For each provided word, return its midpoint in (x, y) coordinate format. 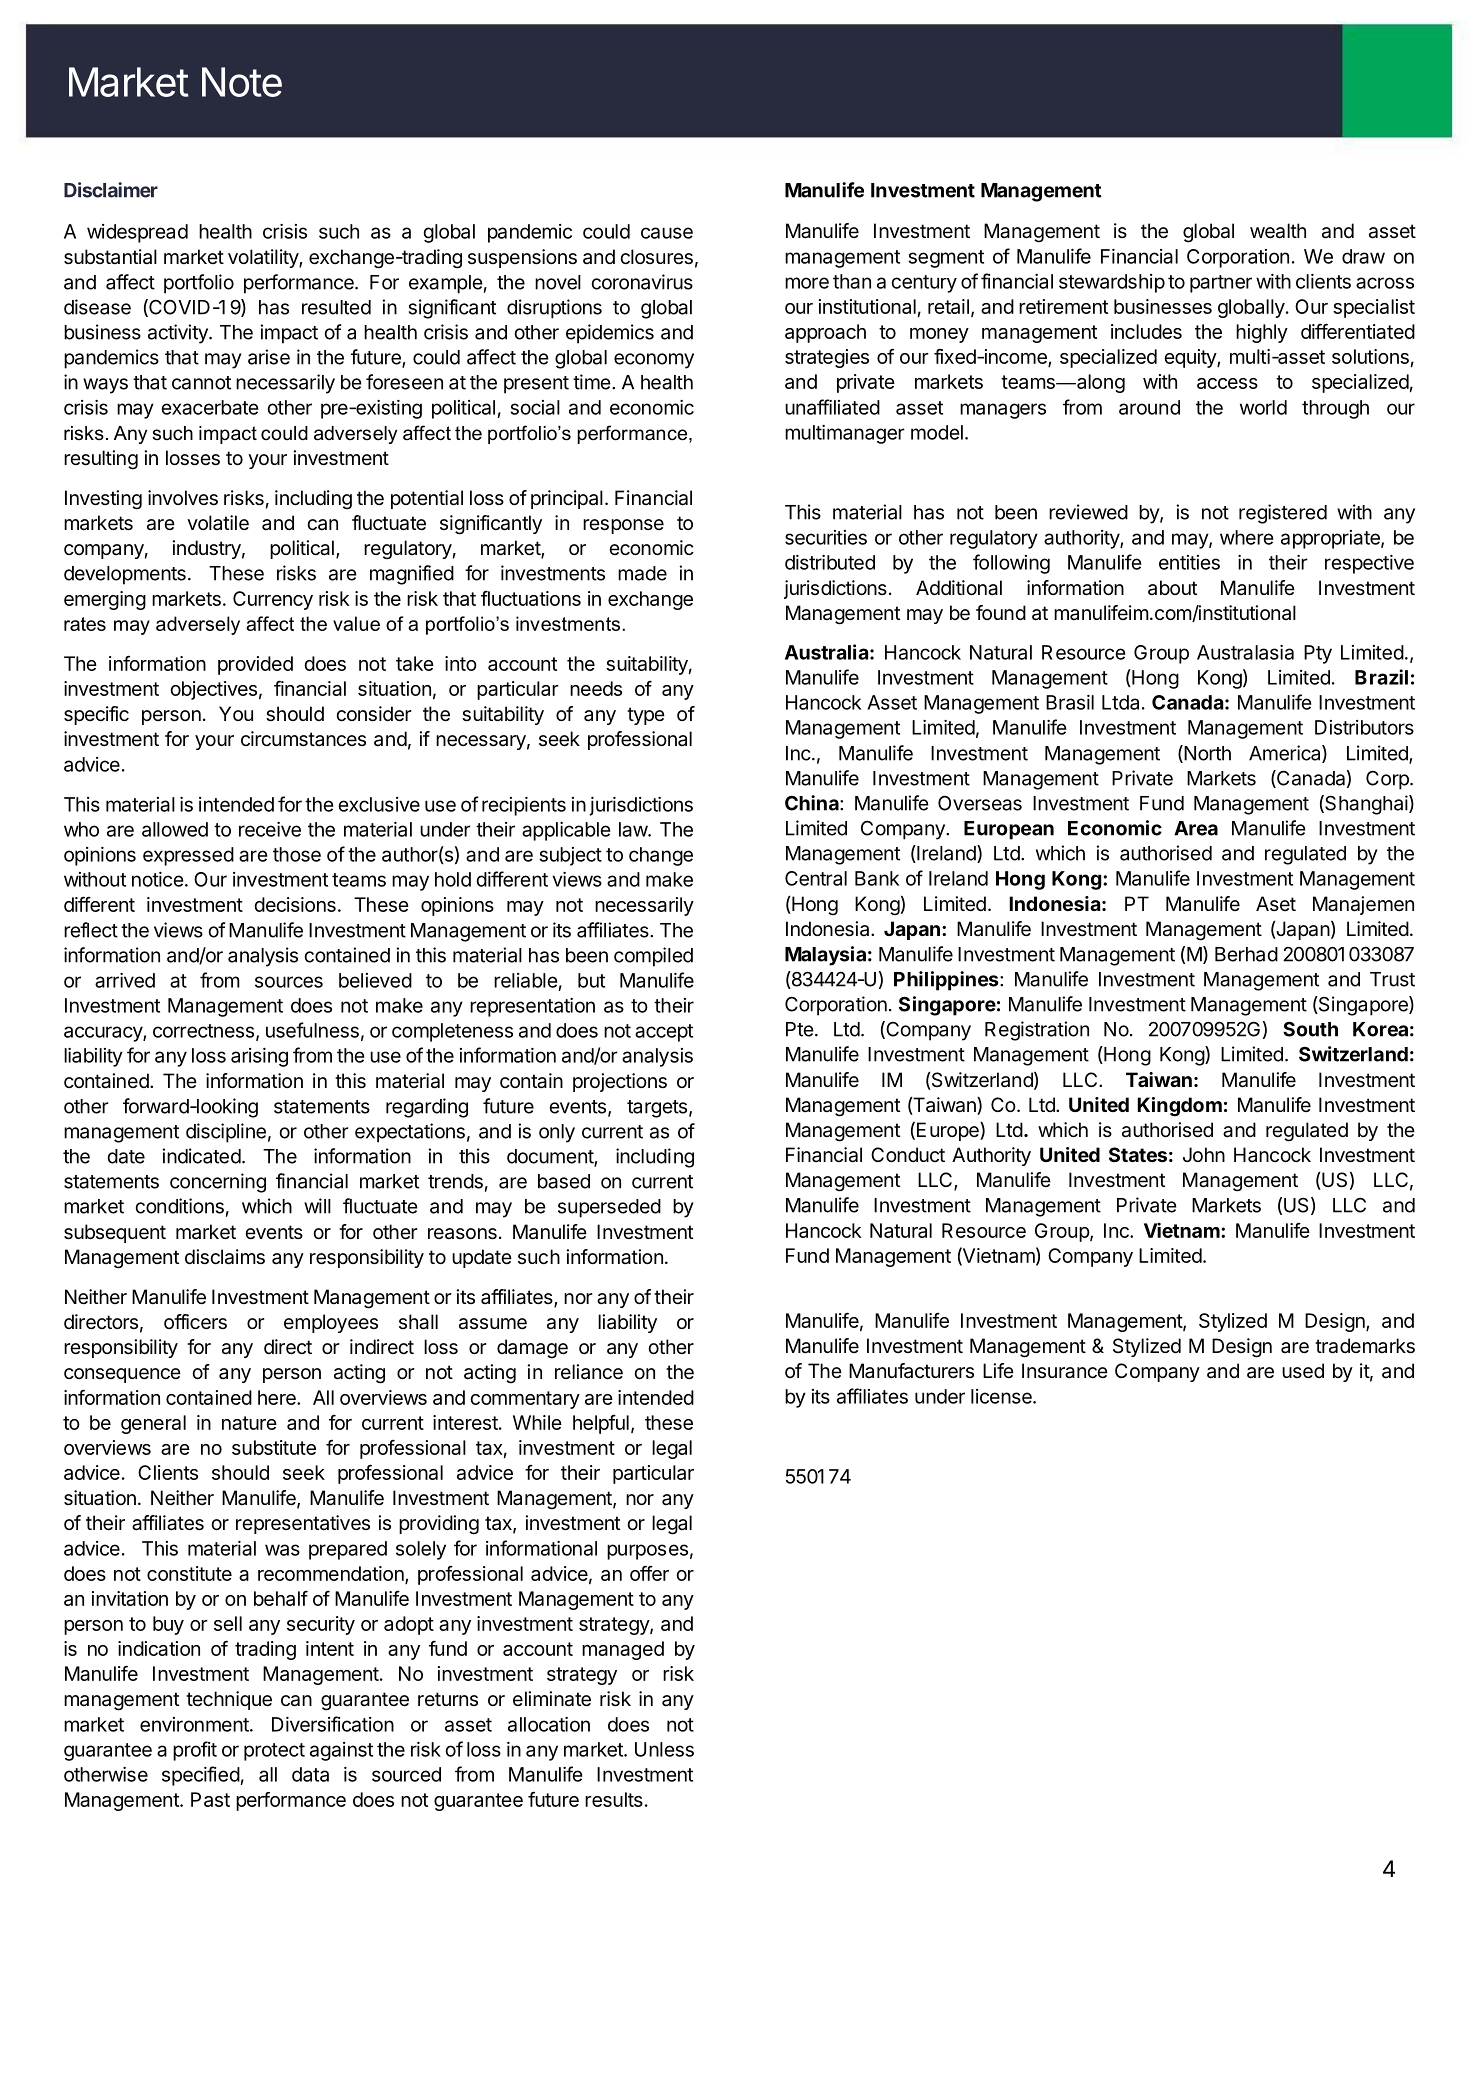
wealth (1278, 231)
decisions (295, 904)
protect (274, 1752)
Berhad (1246, 954)
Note (242, 82)
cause (667, 233)
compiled (653, 957)
